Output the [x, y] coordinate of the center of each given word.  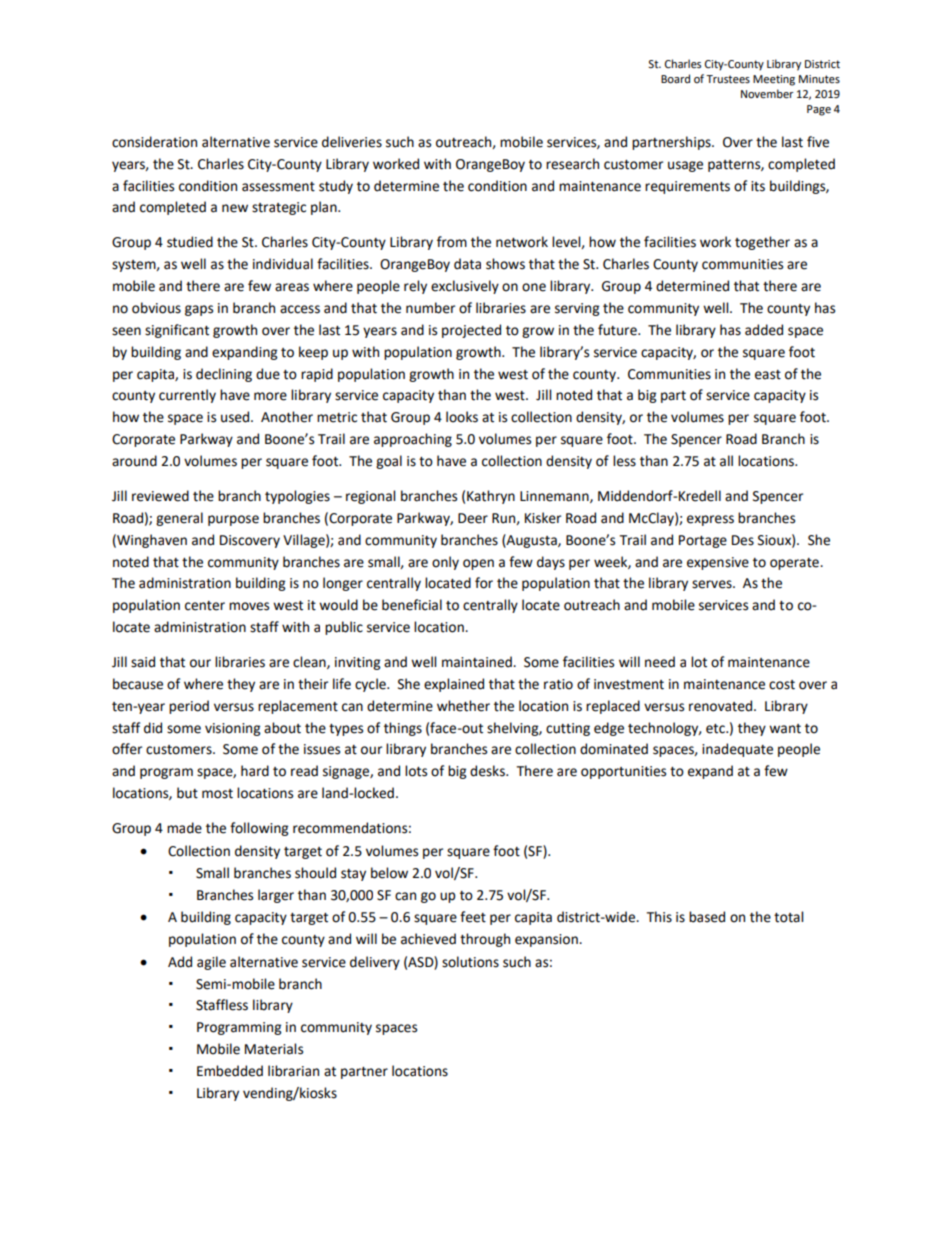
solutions [470, 962]
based [707, 917]
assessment [278, 187]
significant [177, 331]
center [205, 606]
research [572, 164]
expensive [718, 563]
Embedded [230, 1071]
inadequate [737, 750]
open [478, 564]
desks [488, 771]
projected [471, 331]
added [764, 330]
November [767, 94]
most [217, 794]
